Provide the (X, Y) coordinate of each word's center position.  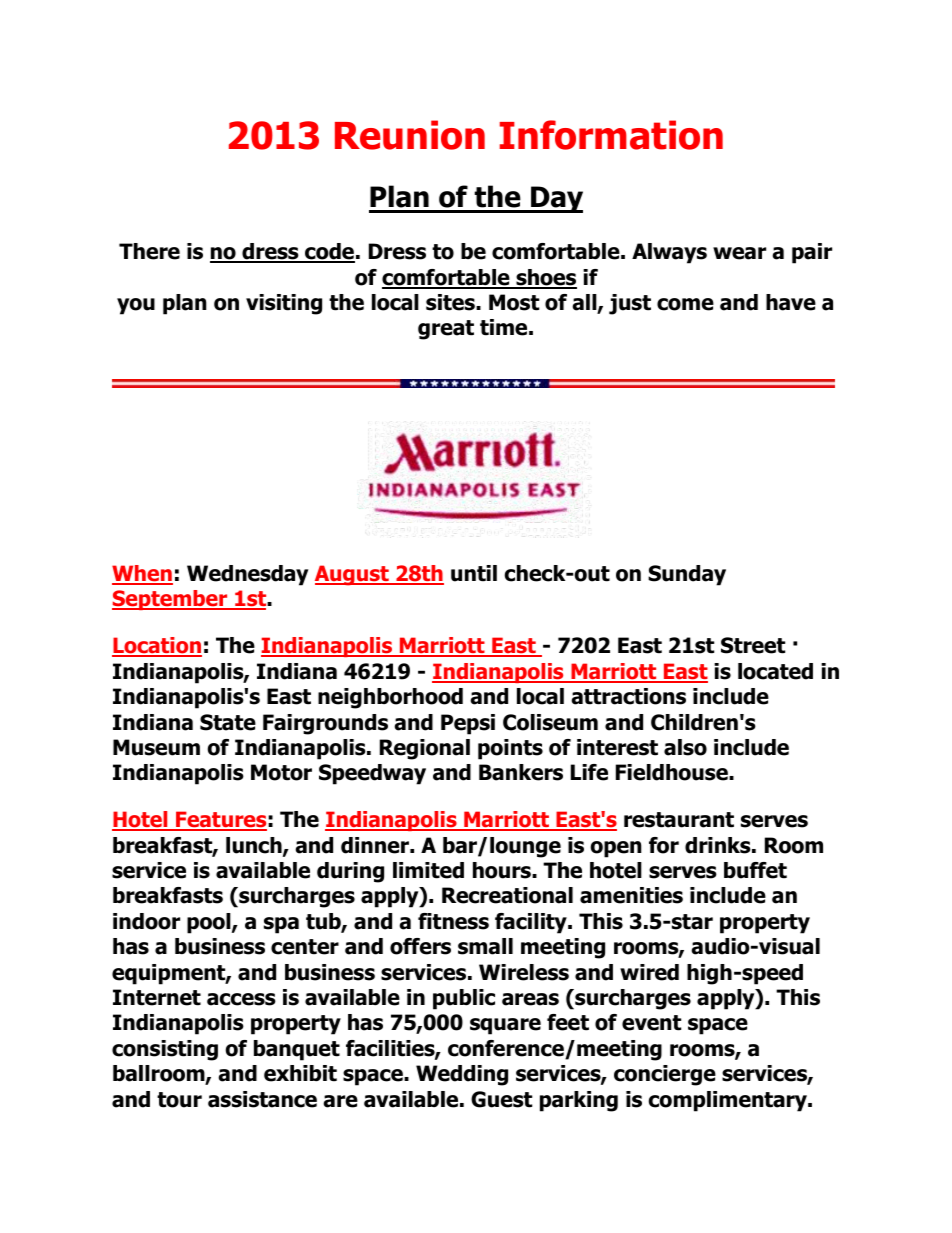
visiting (284, 304)
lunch (255, 846)
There (149, 251)
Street (753, 645)
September (171, 600)
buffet (755, 870)
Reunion (410, 135)
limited (428, 870)
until (474, 573)
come (685, 304)
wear (739, 253)
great (446, 330)
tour (179, 1100)
